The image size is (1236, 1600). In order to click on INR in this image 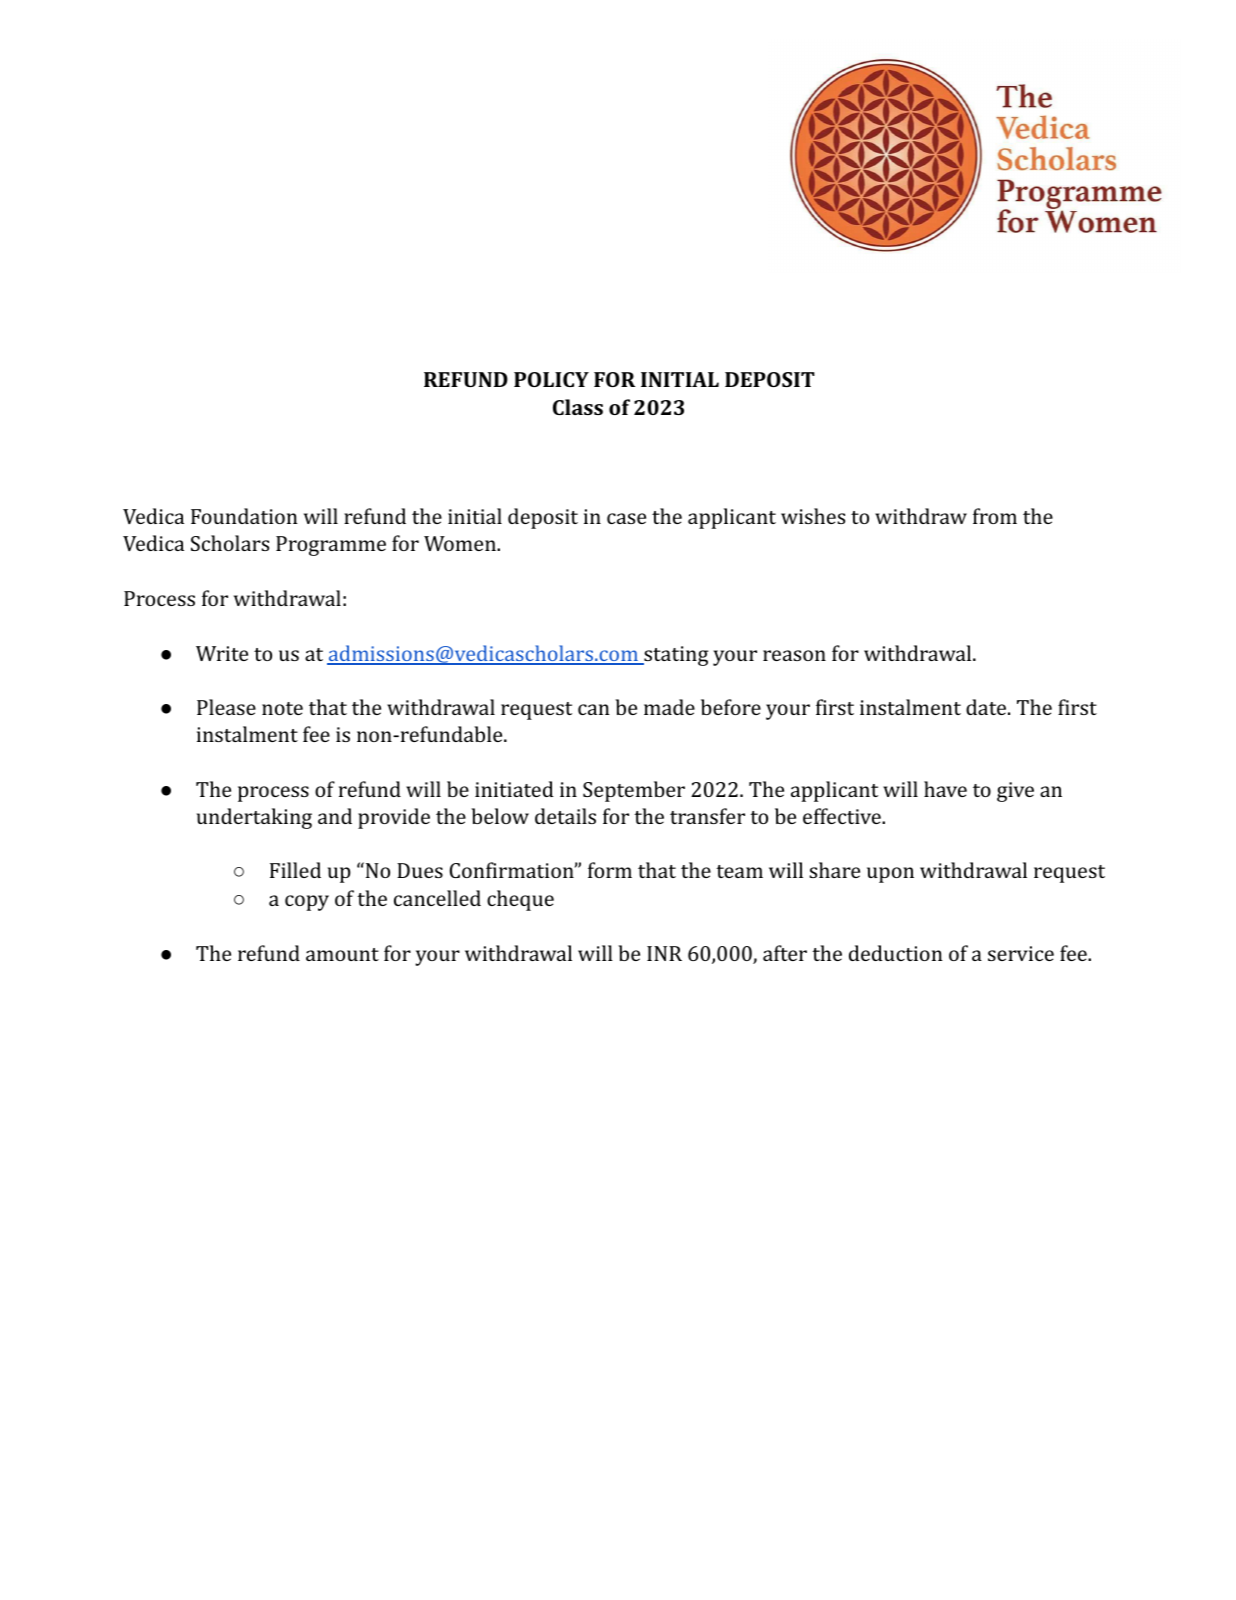, I will do `click(664, 953)`.
